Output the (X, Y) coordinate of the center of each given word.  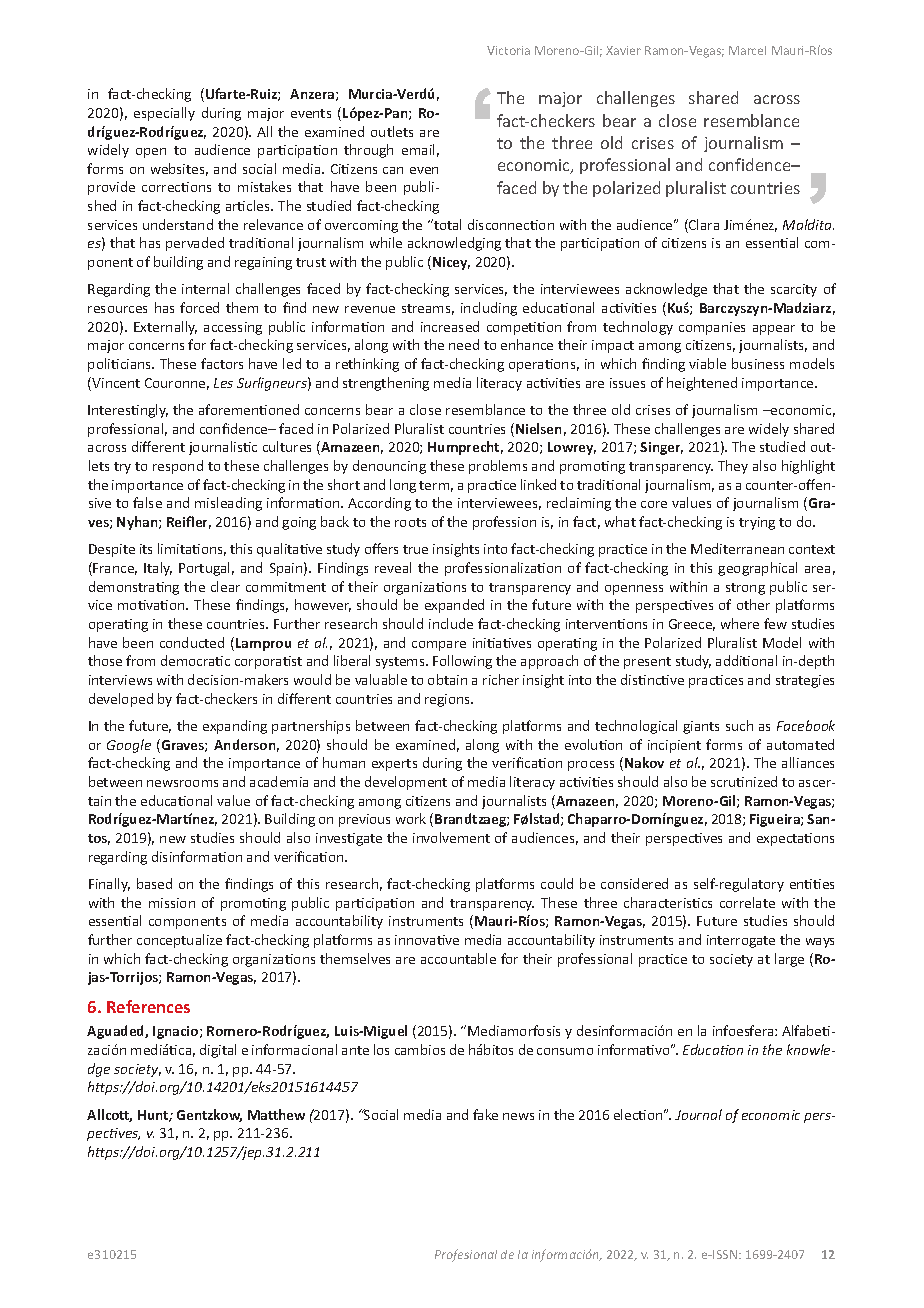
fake (485, 1114)
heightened (702, 384)
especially (164, 114)
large (789, 960)
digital (218, 1051)
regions (449, 700)
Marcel (747, 50)
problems (498, 467)
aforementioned (249, 409)
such (739, 725)
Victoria (508, 50)
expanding (235, 727)
